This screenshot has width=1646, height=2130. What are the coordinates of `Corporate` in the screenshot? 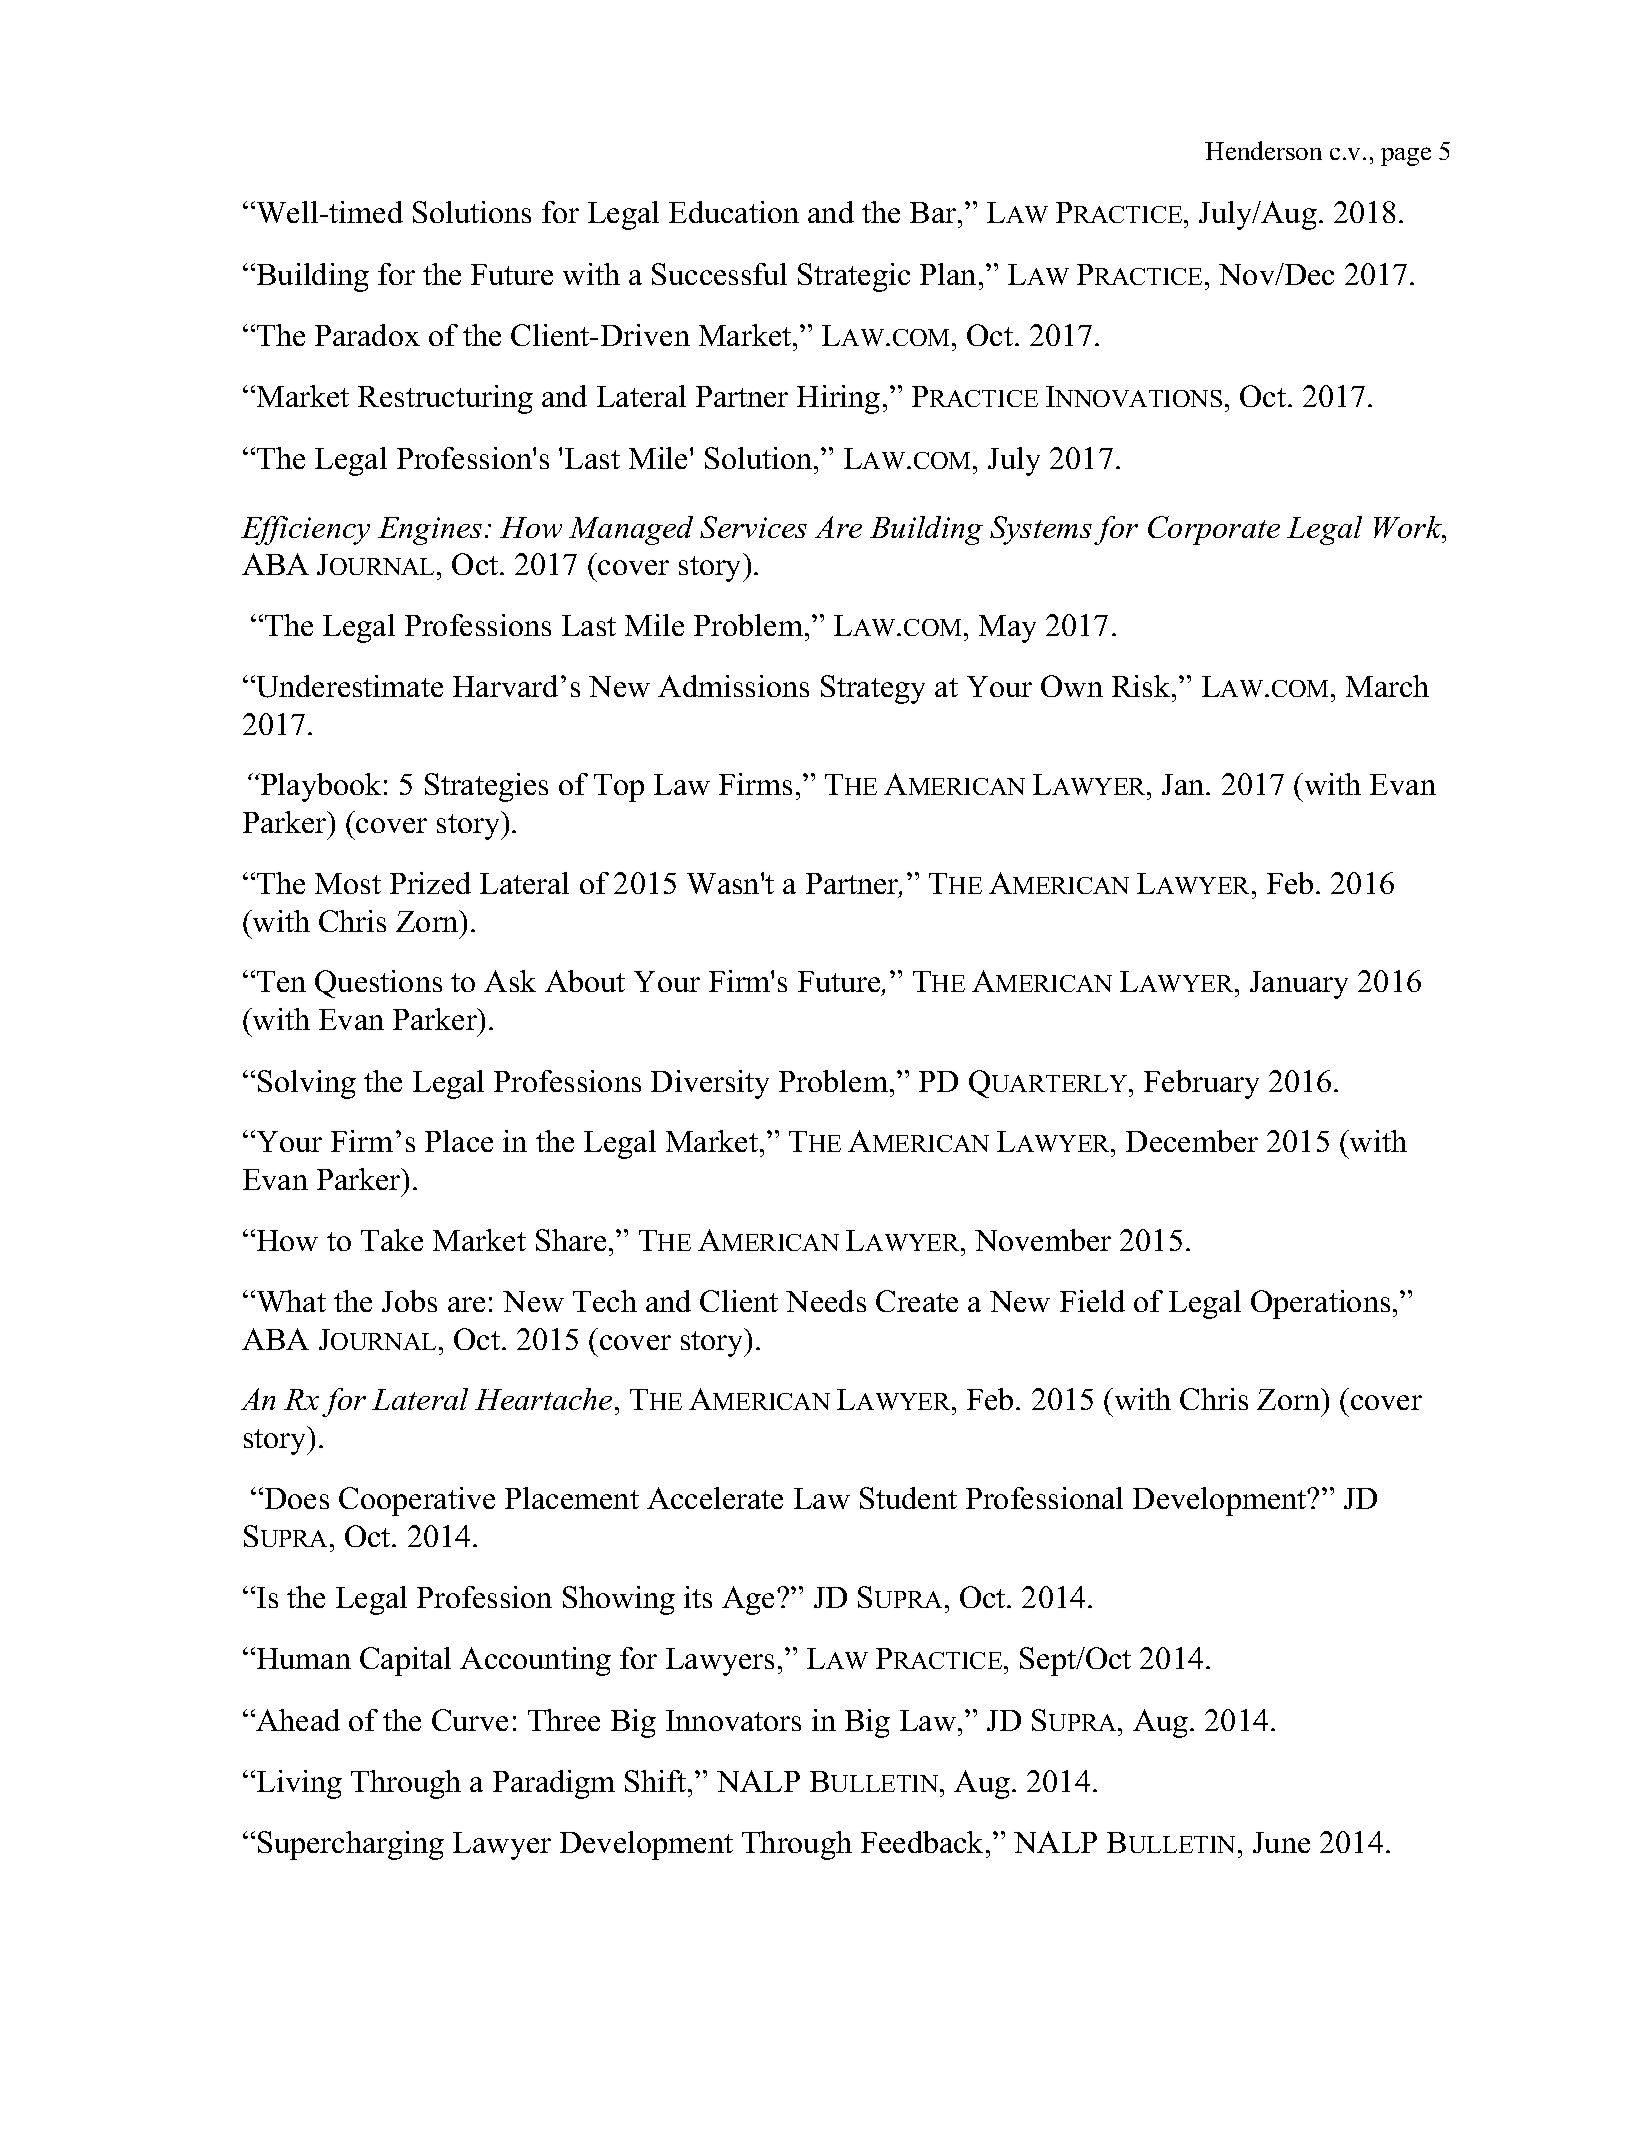 It's located at (1214, 530).
